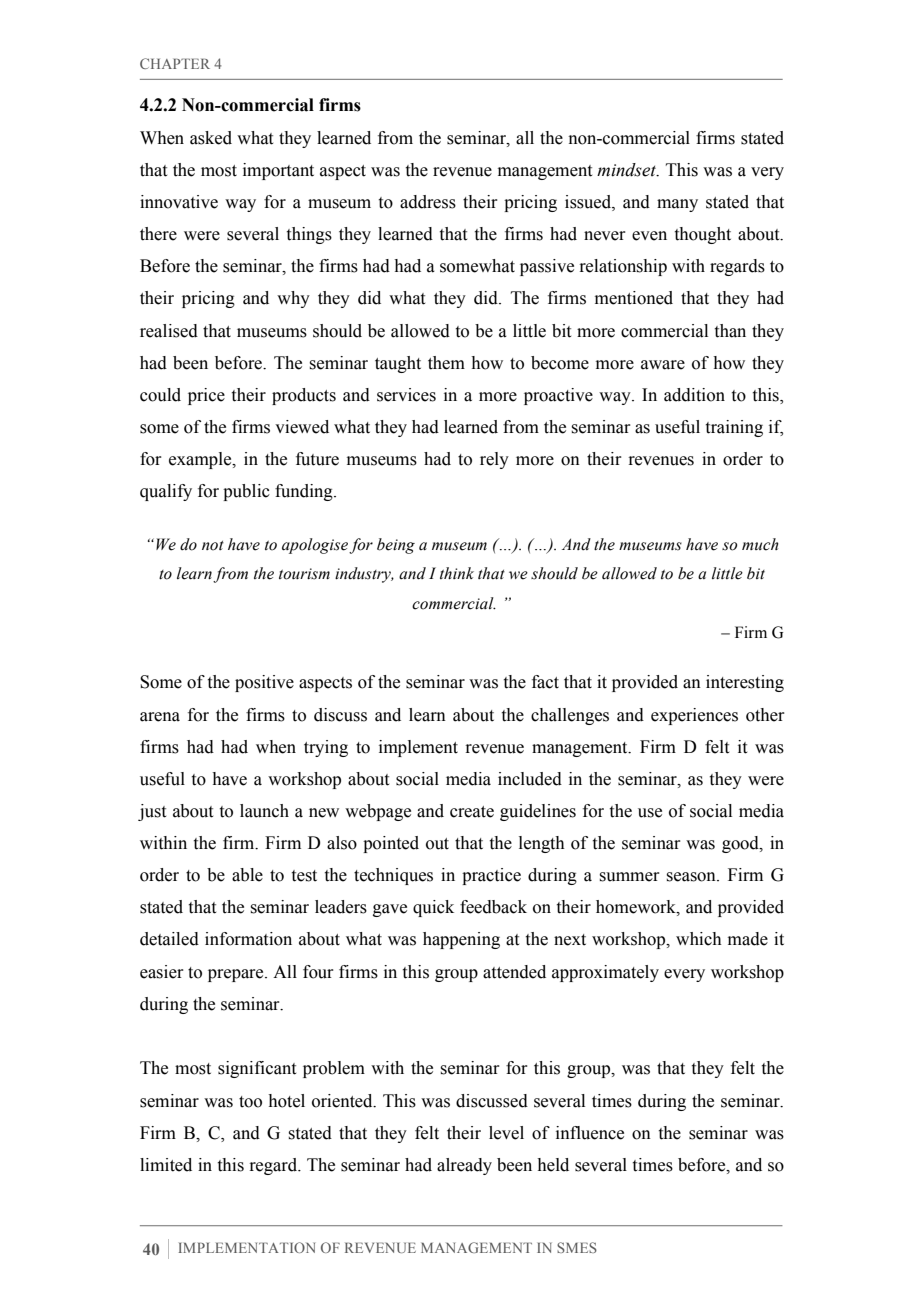  I want to click on SMES, so click(577, 1247).
